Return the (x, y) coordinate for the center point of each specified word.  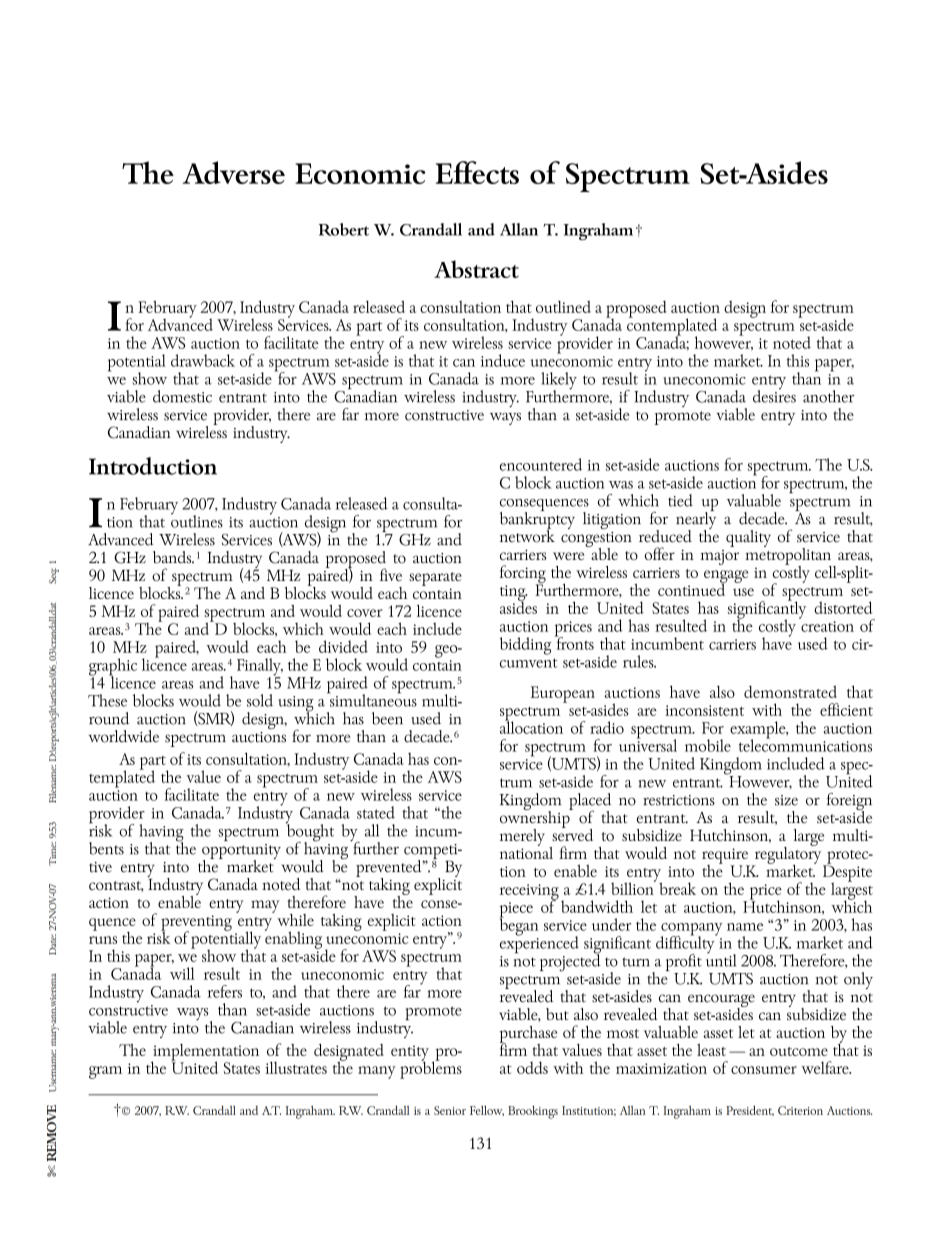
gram (105, 1072)
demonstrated (790, 691)
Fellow (487, 1110)
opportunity (241, 853)
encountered (541, 464)
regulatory (788, 855)
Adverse (234, 172)
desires (774, 395)
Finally (260, 668)
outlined (563, 306)
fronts (574, 642)
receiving (529, 893)
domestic (182, 396)
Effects (477, 172)
